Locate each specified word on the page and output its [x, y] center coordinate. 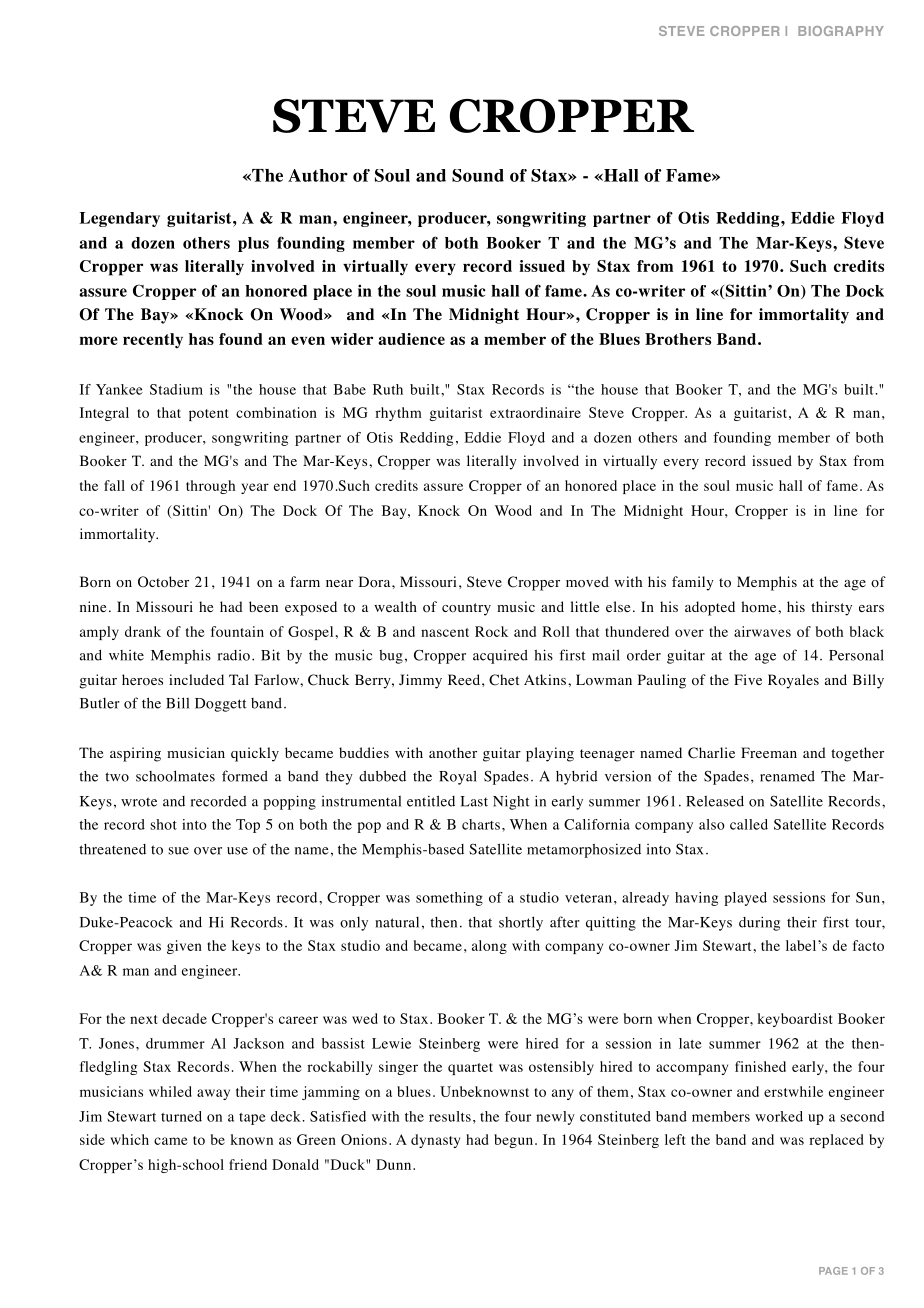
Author [318, 175]
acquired [500, 657]
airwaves [762, 631]
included [196, 679]
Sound [478, 175]
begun [515, 1141]
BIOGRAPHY [841, 31]
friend [248, 1164]
